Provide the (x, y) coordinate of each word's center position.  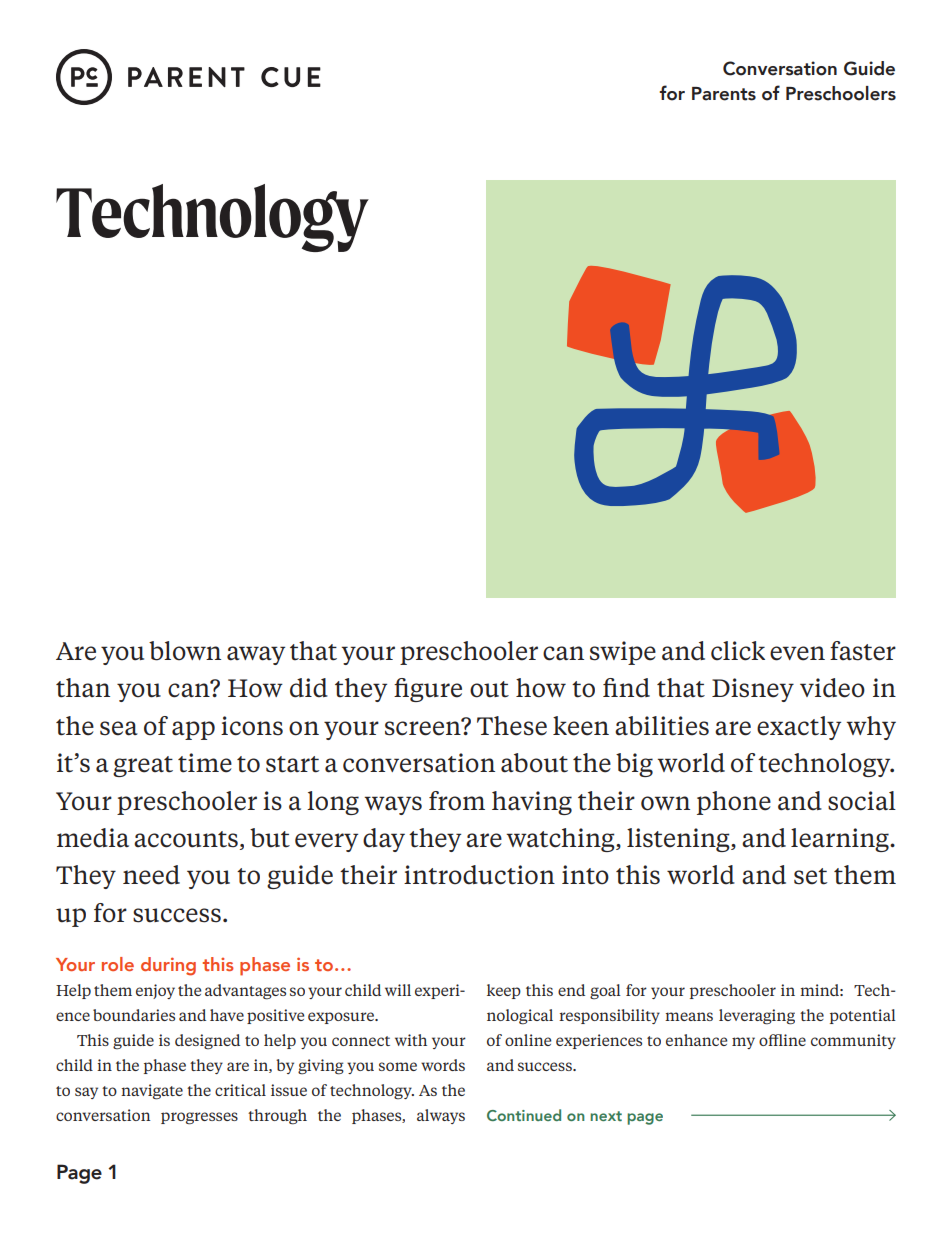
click (738, 651)
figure (428, 690)
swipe (623, 653)
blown (185, 651)
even (797, 653)
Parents (724, 94)
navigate (152, 1092)
